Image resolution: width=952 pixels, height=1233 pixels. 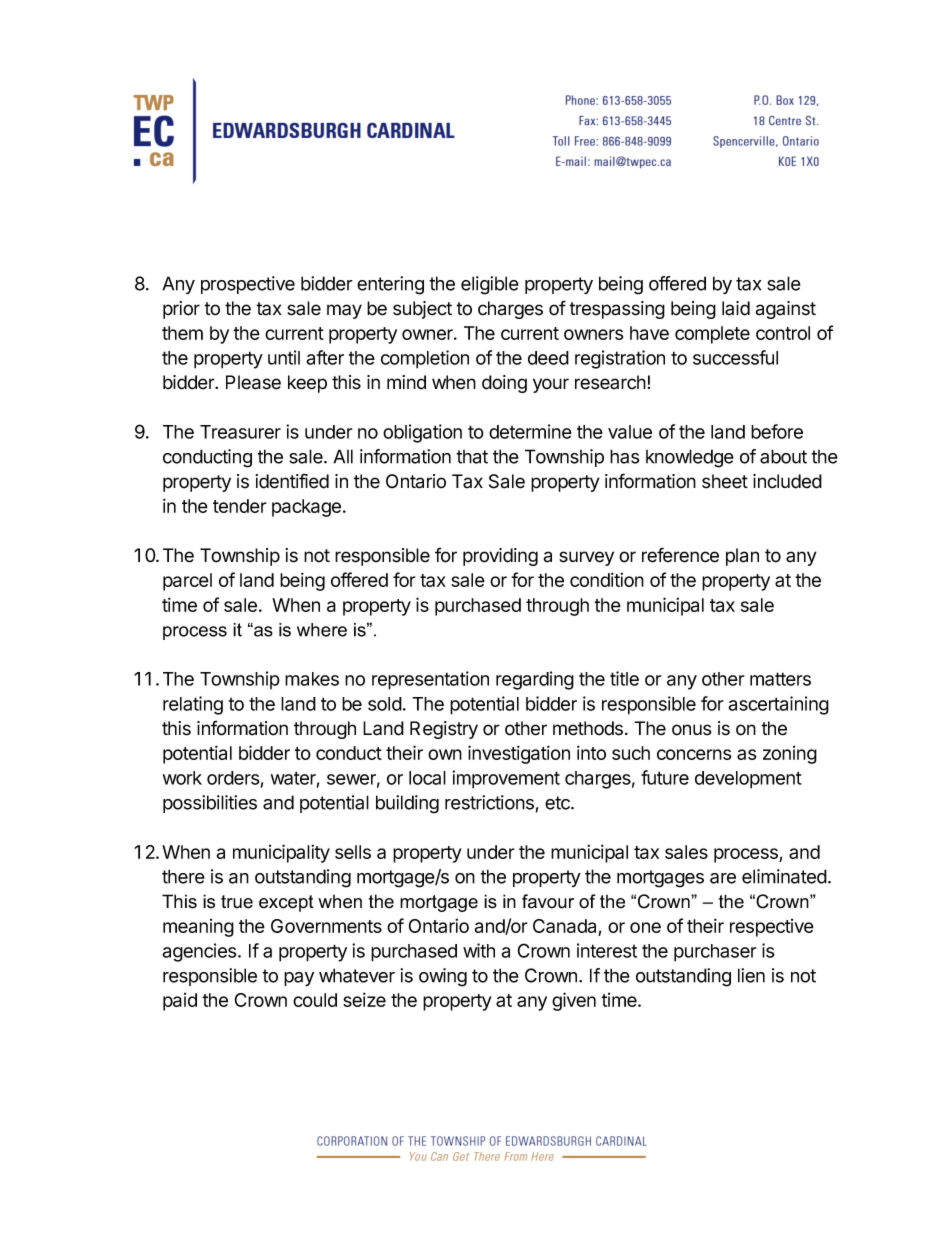 What do you see at coordinates (500, 557) in the screenshot?
I see `providing` at bounding box center [500, 557].
